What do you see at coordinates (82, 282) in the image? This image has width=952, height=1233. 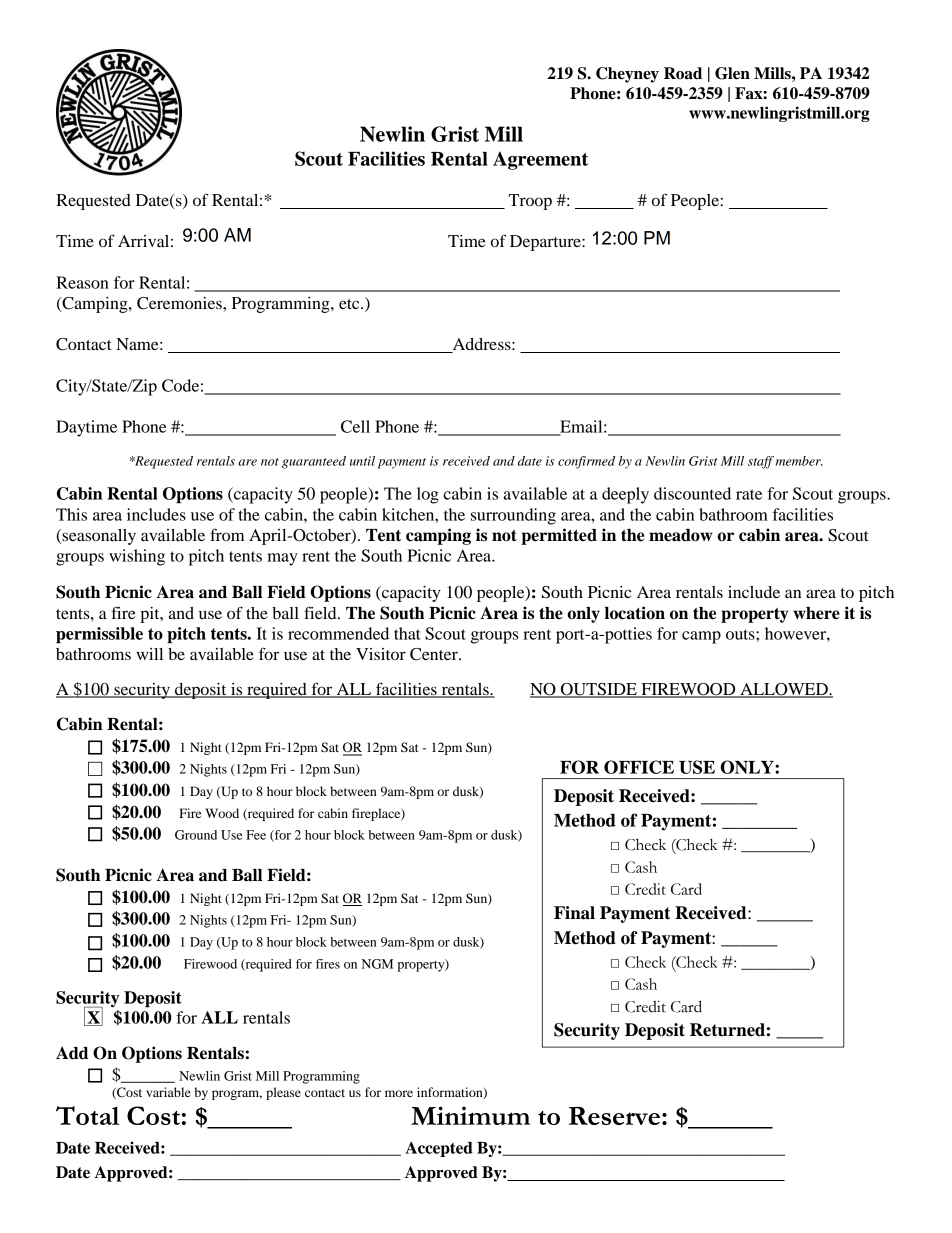 I see `Reason` at bounding box center [82, 282].
